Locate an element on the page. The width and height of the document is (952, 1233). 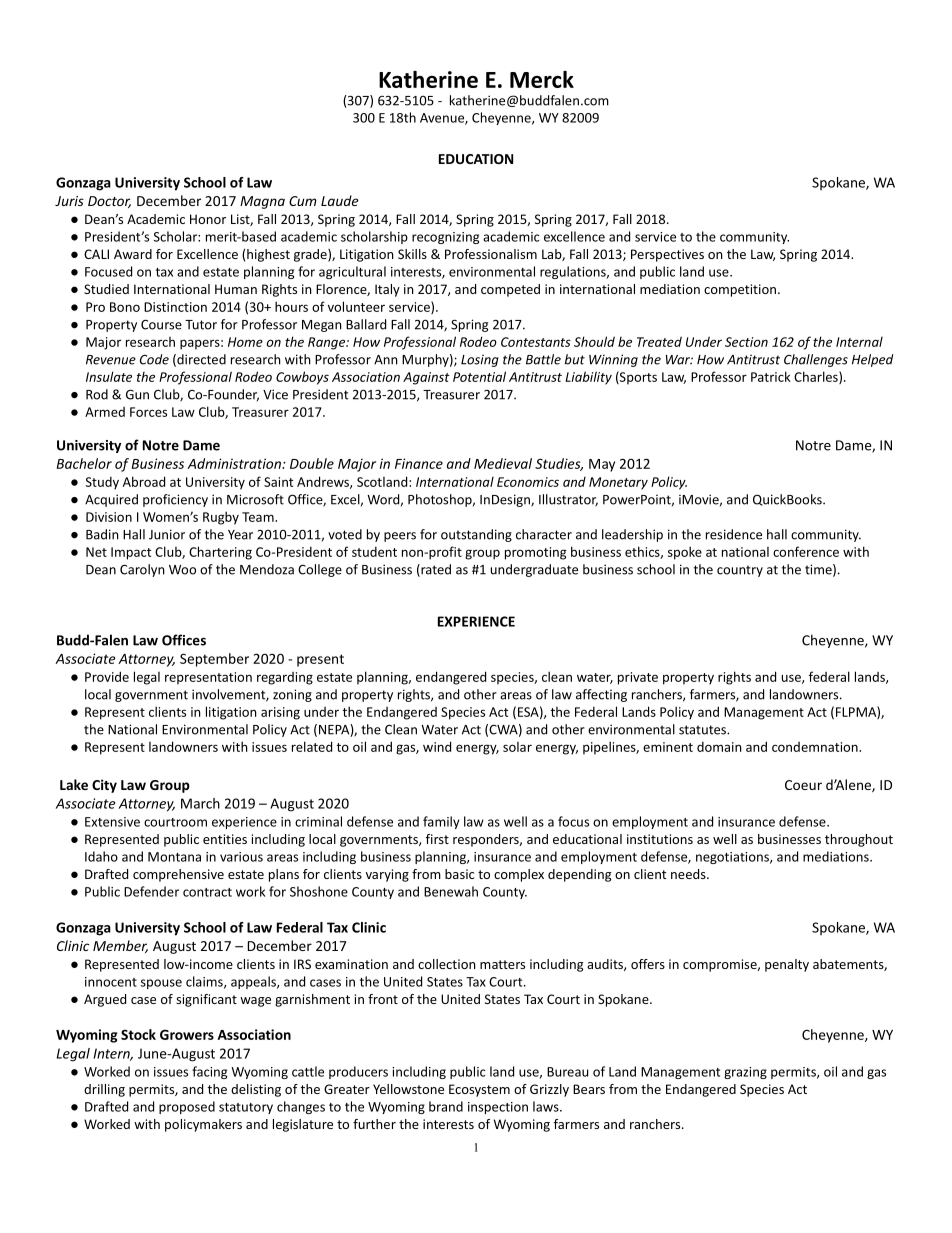
Ecosystem is located at coordinates (479, 1090).
